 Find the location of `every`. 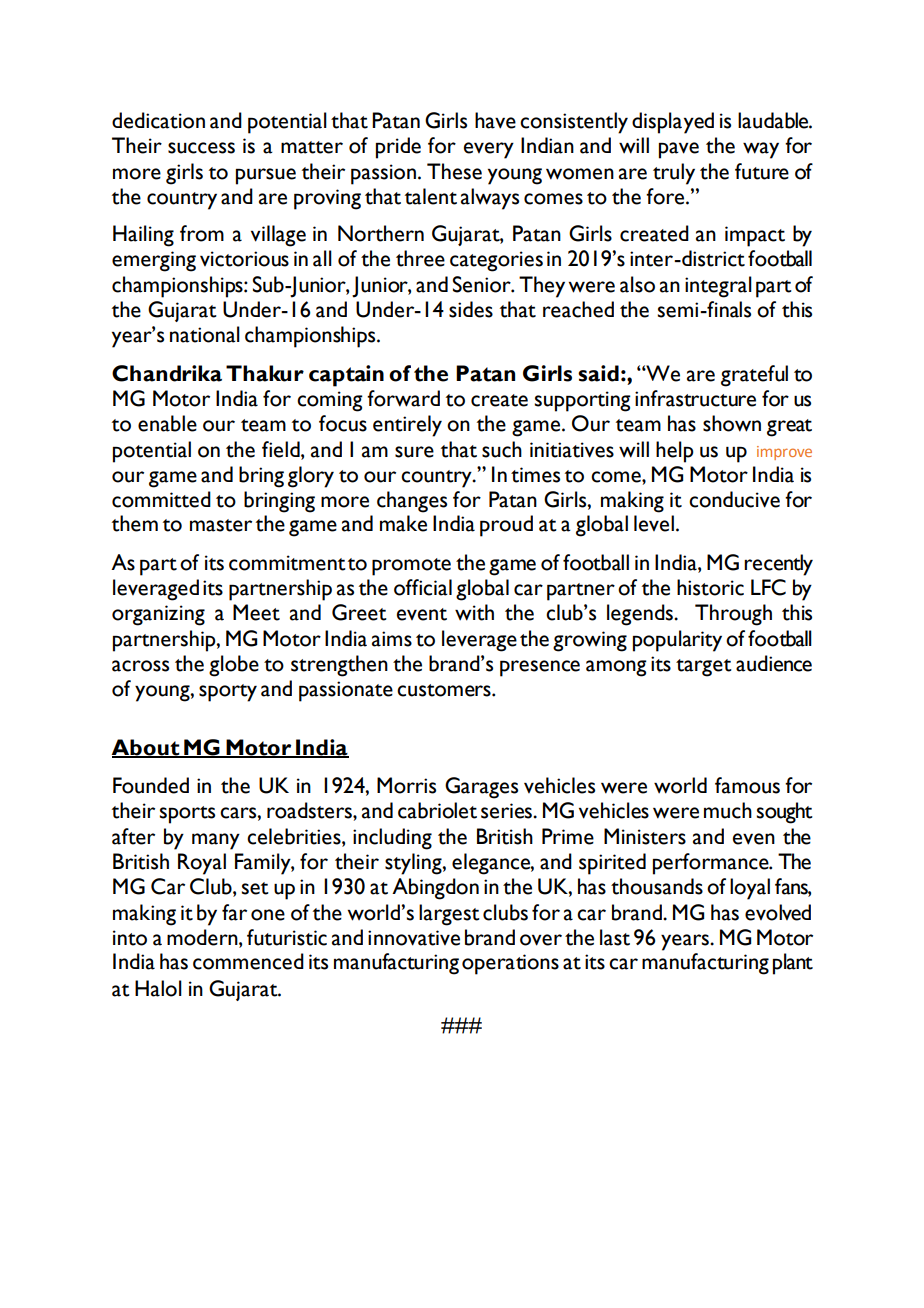

every is located at coordinates (489, 150).
